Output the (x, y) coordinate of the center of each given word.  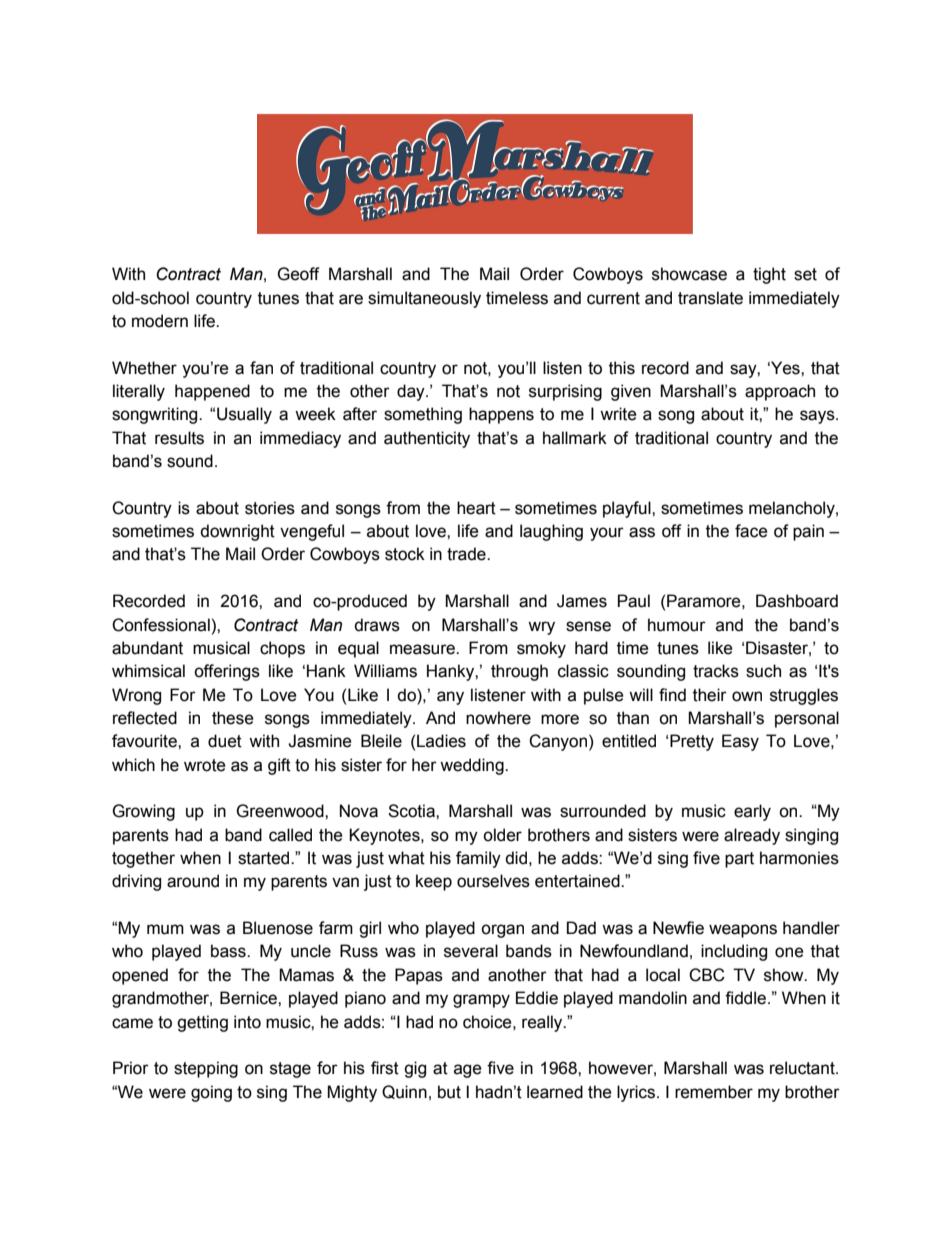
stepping (206, 1069)
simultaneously (424, 299)
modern (160, 321)
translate (710, 298)
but (449, 1092)
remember (714, 1092)
